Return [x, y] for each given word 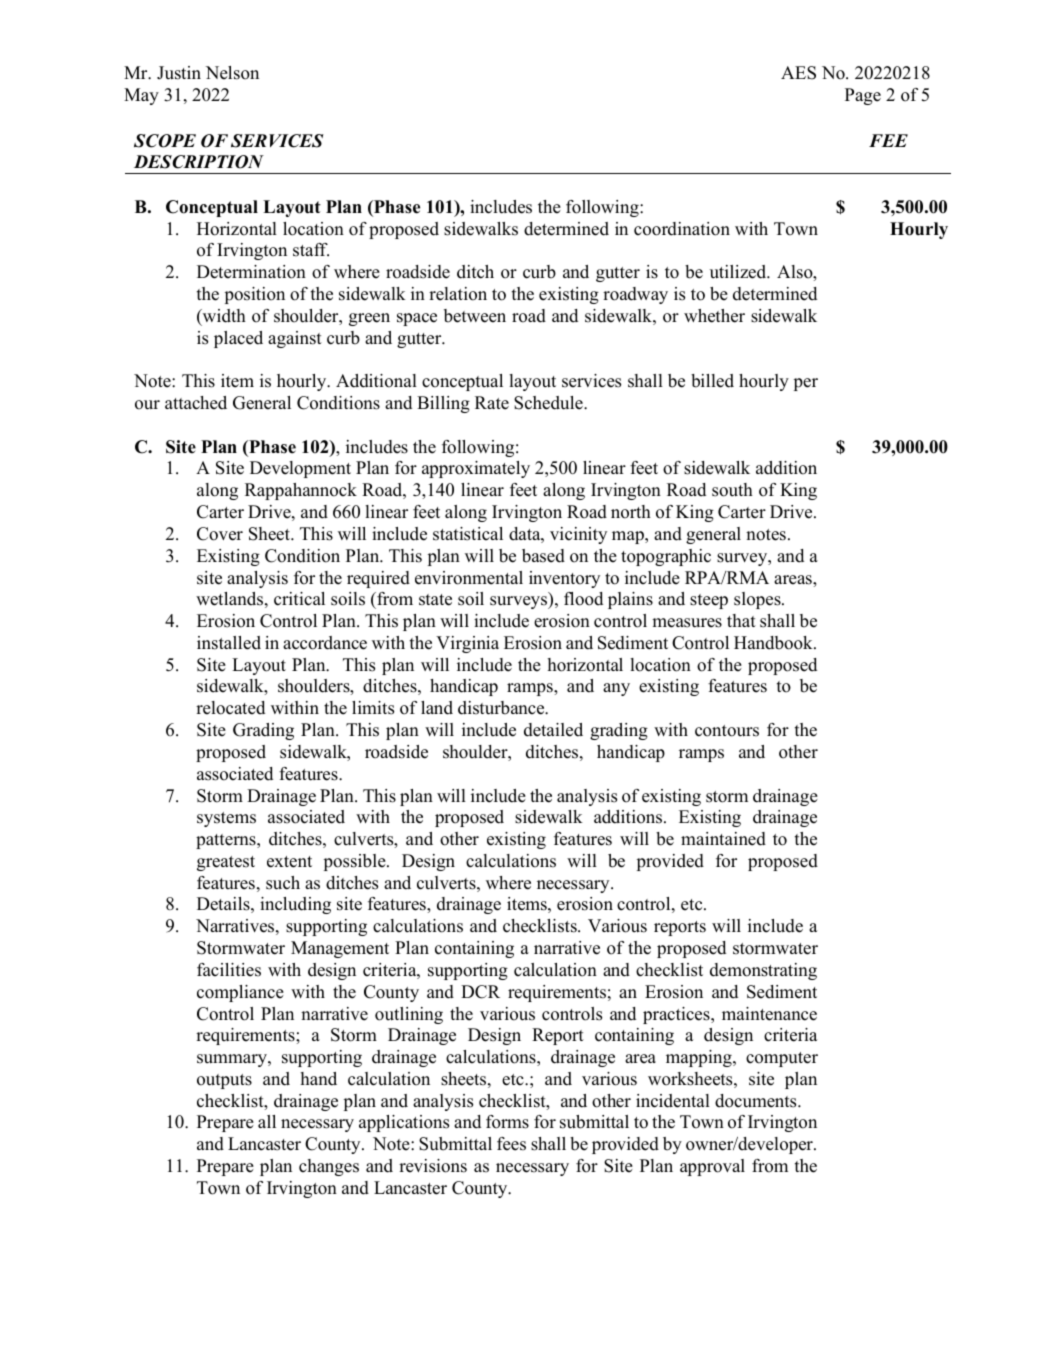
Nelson [232, 73]
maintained [723, 839]
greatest [226, 863]
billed [712, 381]
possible [356, 862]
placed [238, 339]
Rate [492, 403]
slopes [758, 600]
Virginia [467, 644]
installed [229, 643]
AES [798, 73]
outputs [224, 1081]
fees [511, 1144]
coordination [682, 229]
